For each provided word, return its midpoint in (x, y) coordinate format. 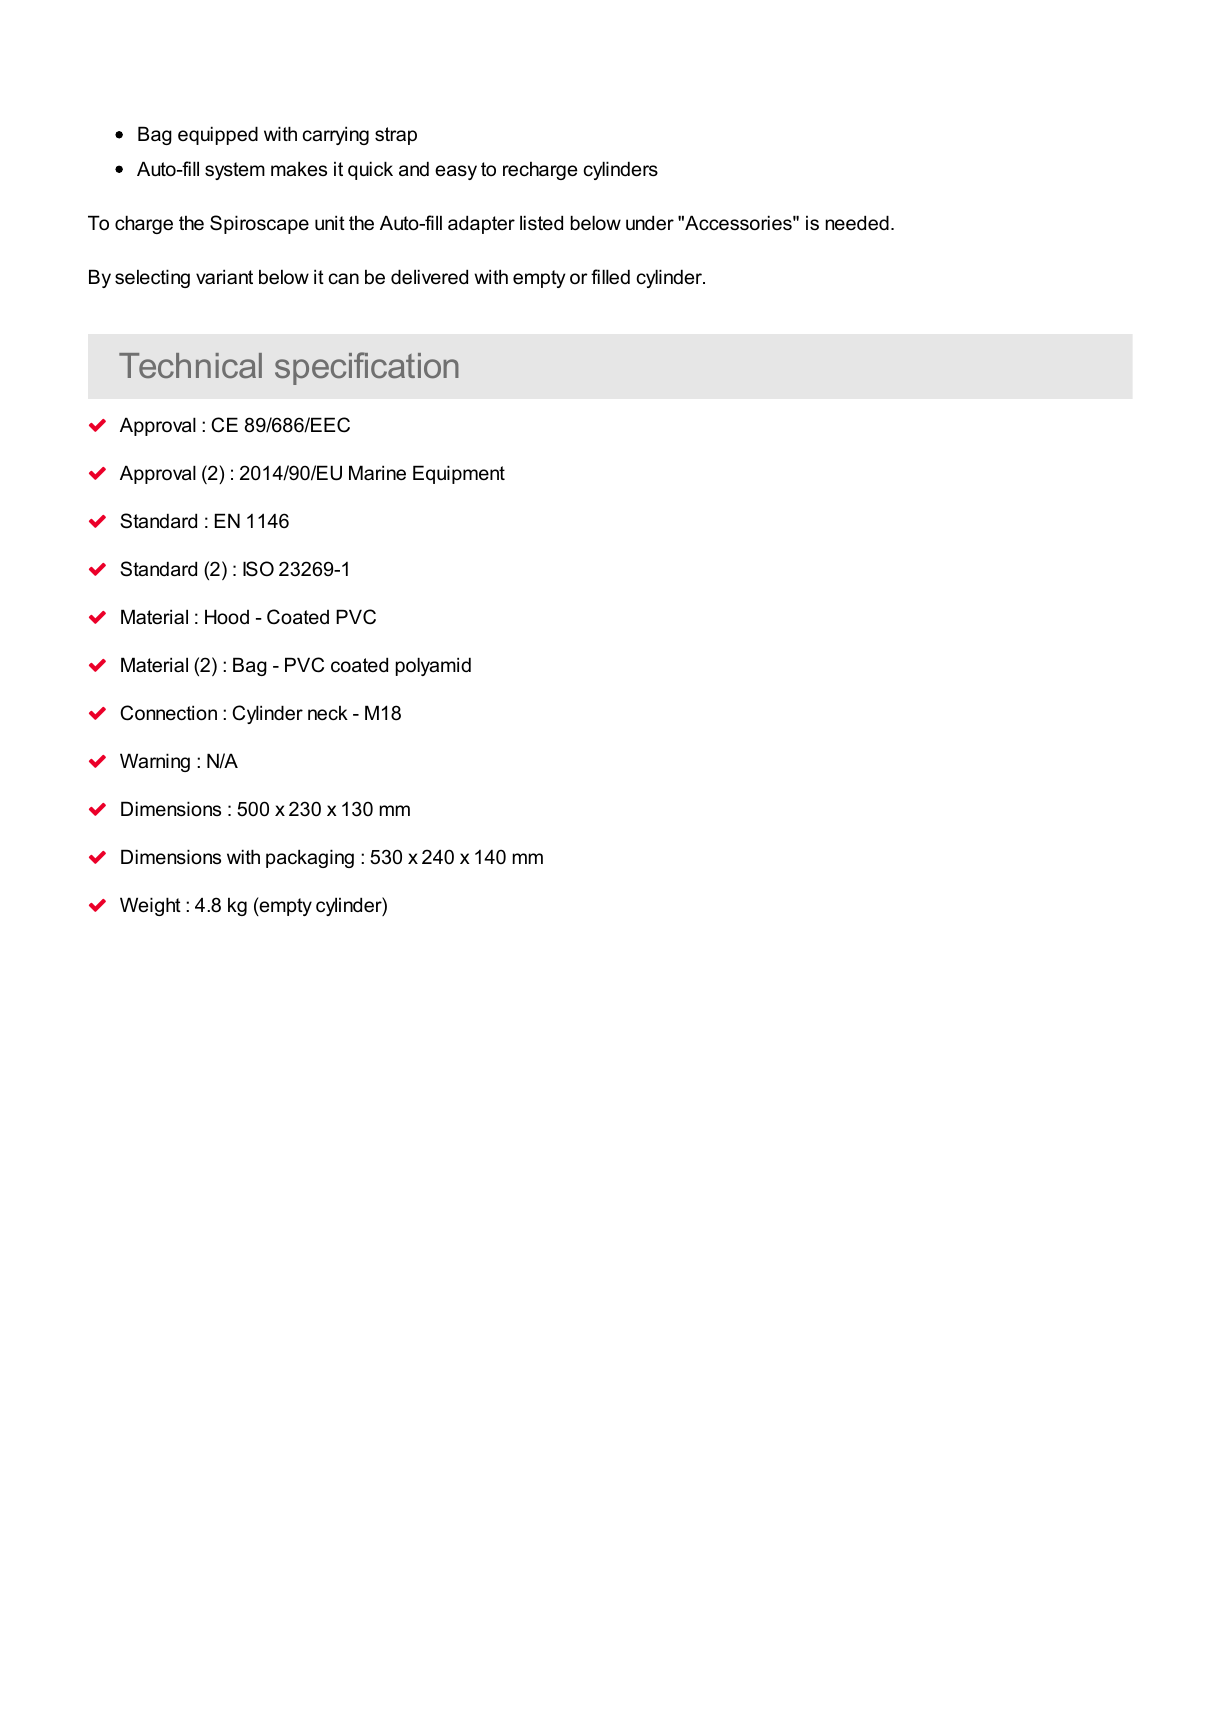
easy (456, 172)
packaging (310, 858)
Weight (150, 906)
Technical (190, 365)
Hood (227, 617)
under (650, 222)
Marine (377, 472)
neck (328, 713)
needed (857, 222)
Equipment (459, 474)
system (235, 171)
